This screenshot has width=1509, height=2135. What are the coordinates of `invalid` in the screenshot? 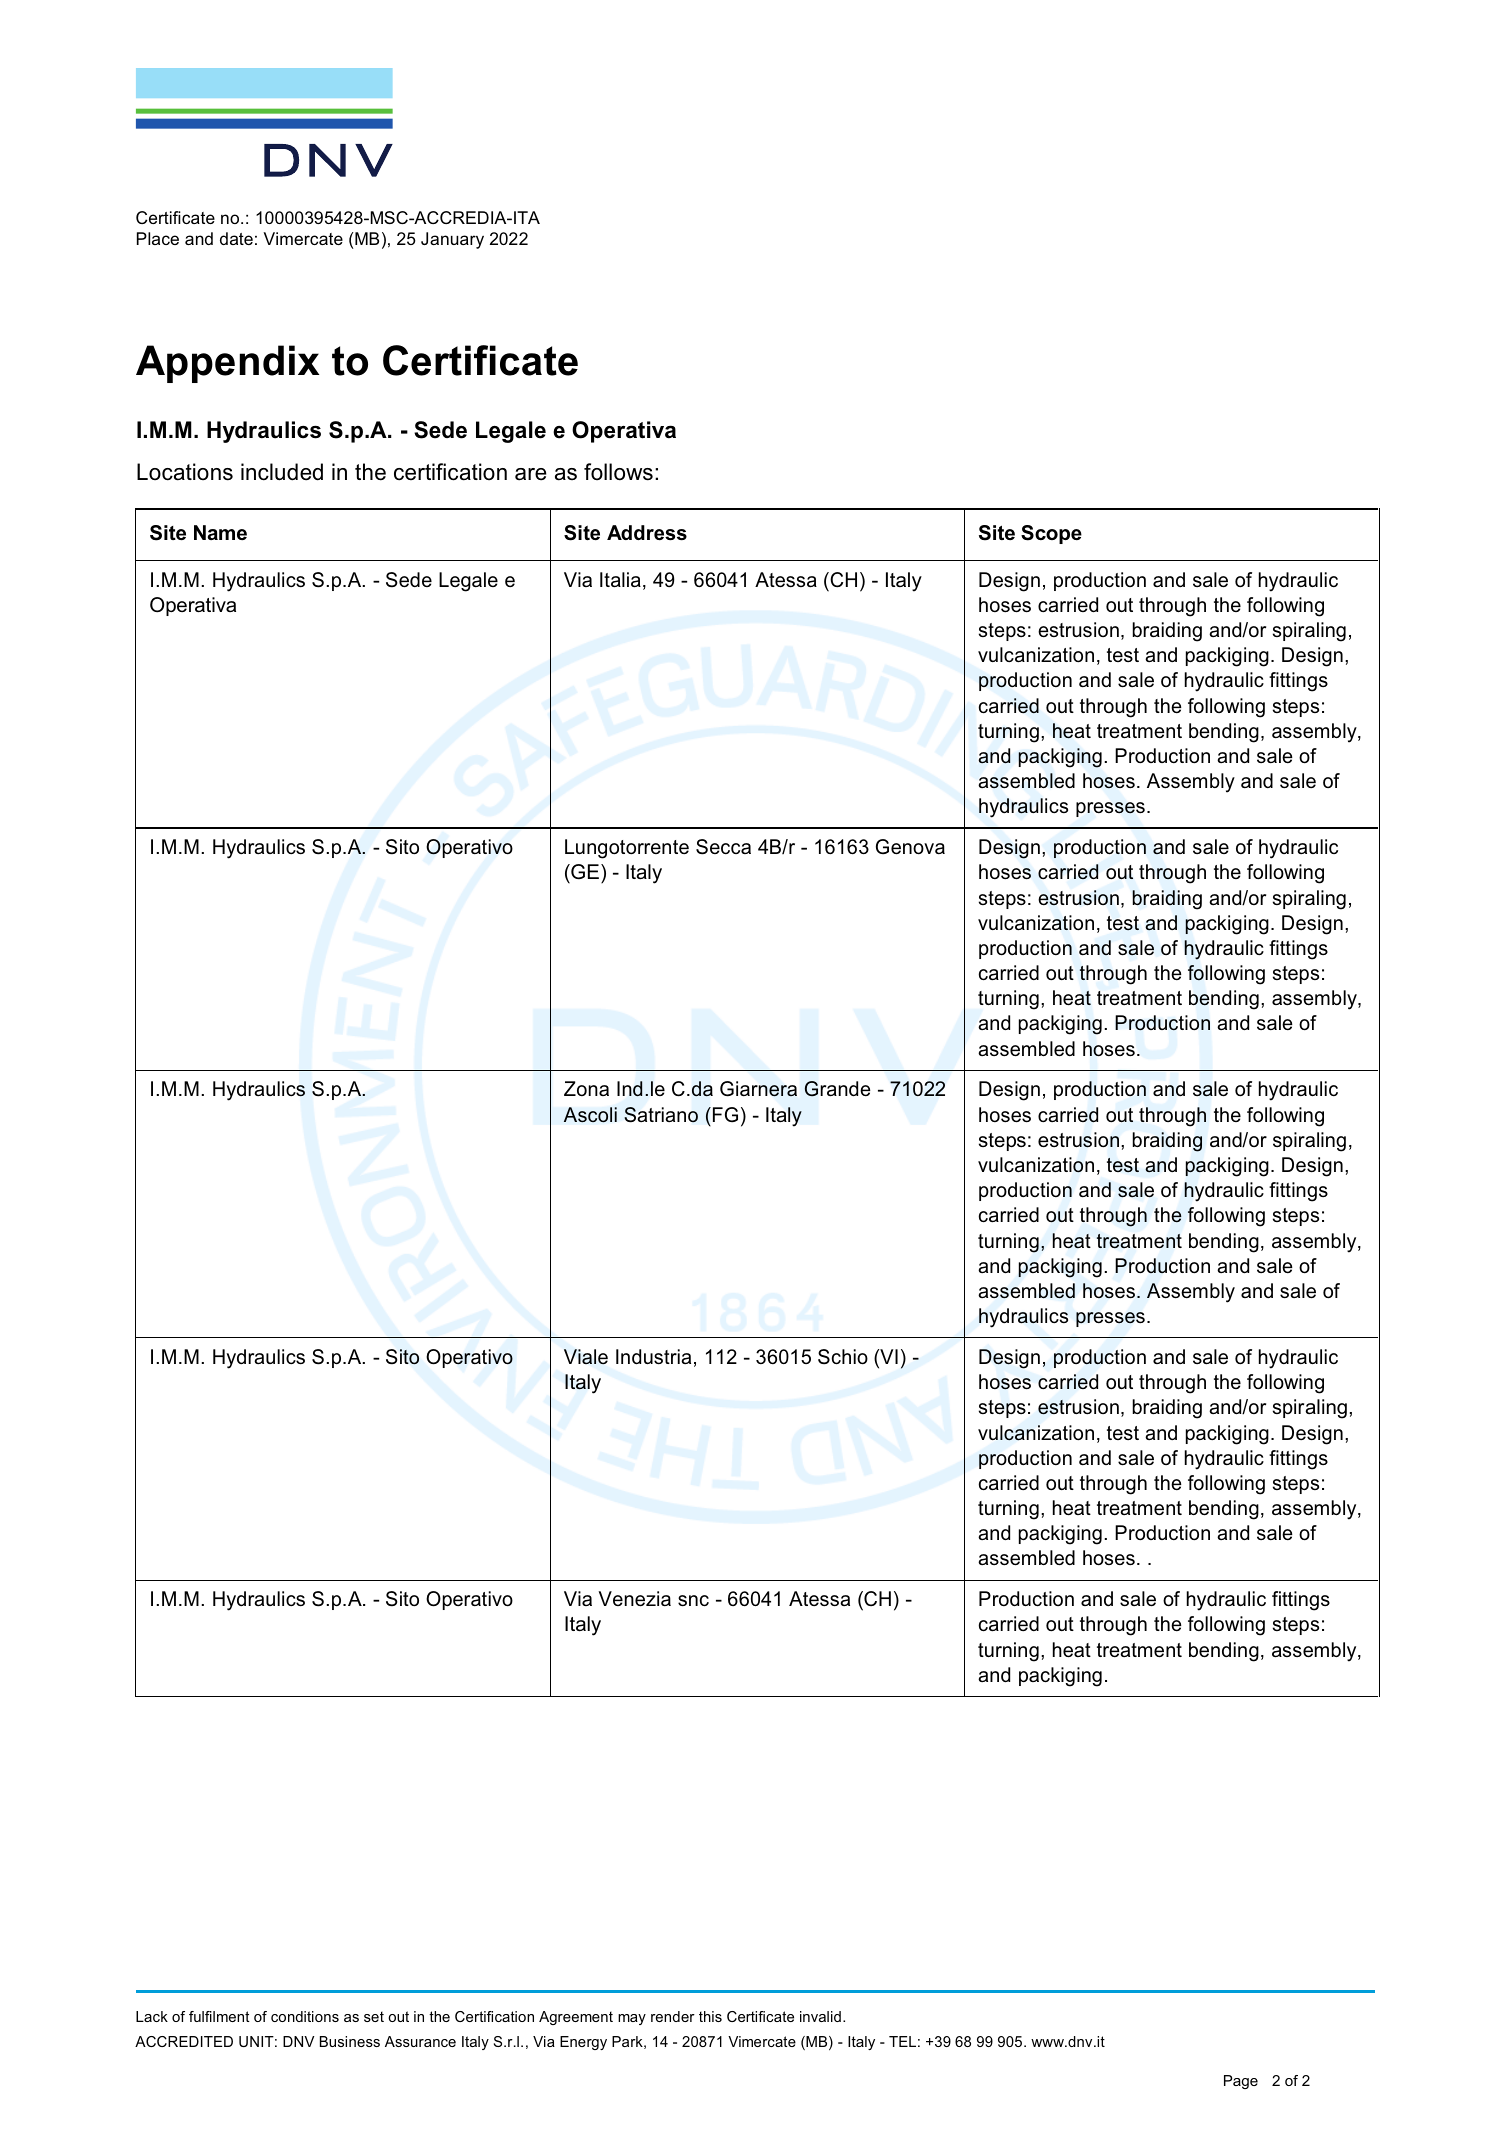 It's located at (820, 2016).
